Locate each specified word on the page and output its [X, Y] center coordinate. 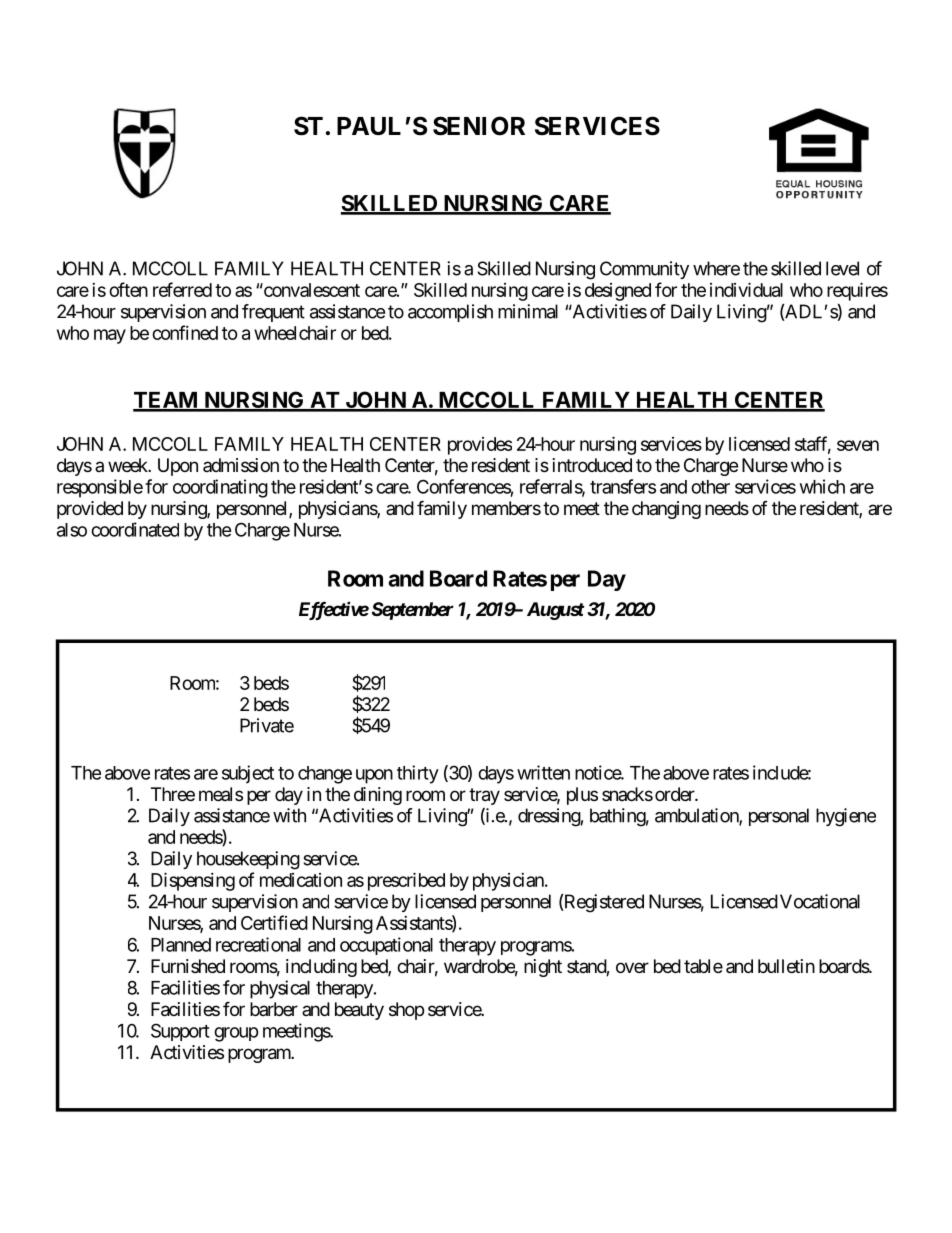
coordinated [135, 529]
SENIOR [479, 126]
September [413, 611]
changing [666, 510]
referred [182, 289]
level [842, 268]
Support [180, 1032]
